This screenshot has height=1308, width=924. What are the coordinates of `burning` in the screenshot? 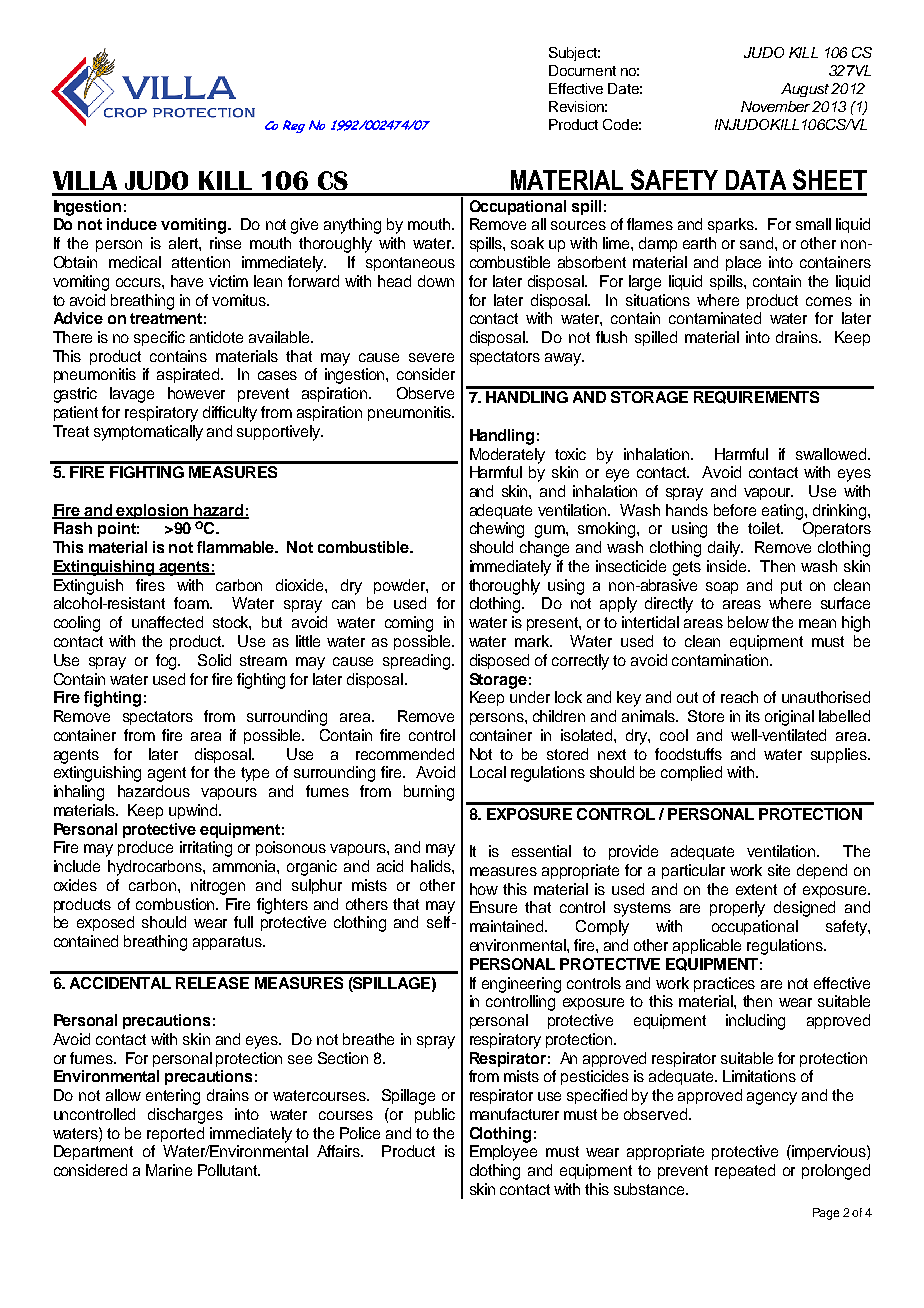 It's located at (429, 793).
